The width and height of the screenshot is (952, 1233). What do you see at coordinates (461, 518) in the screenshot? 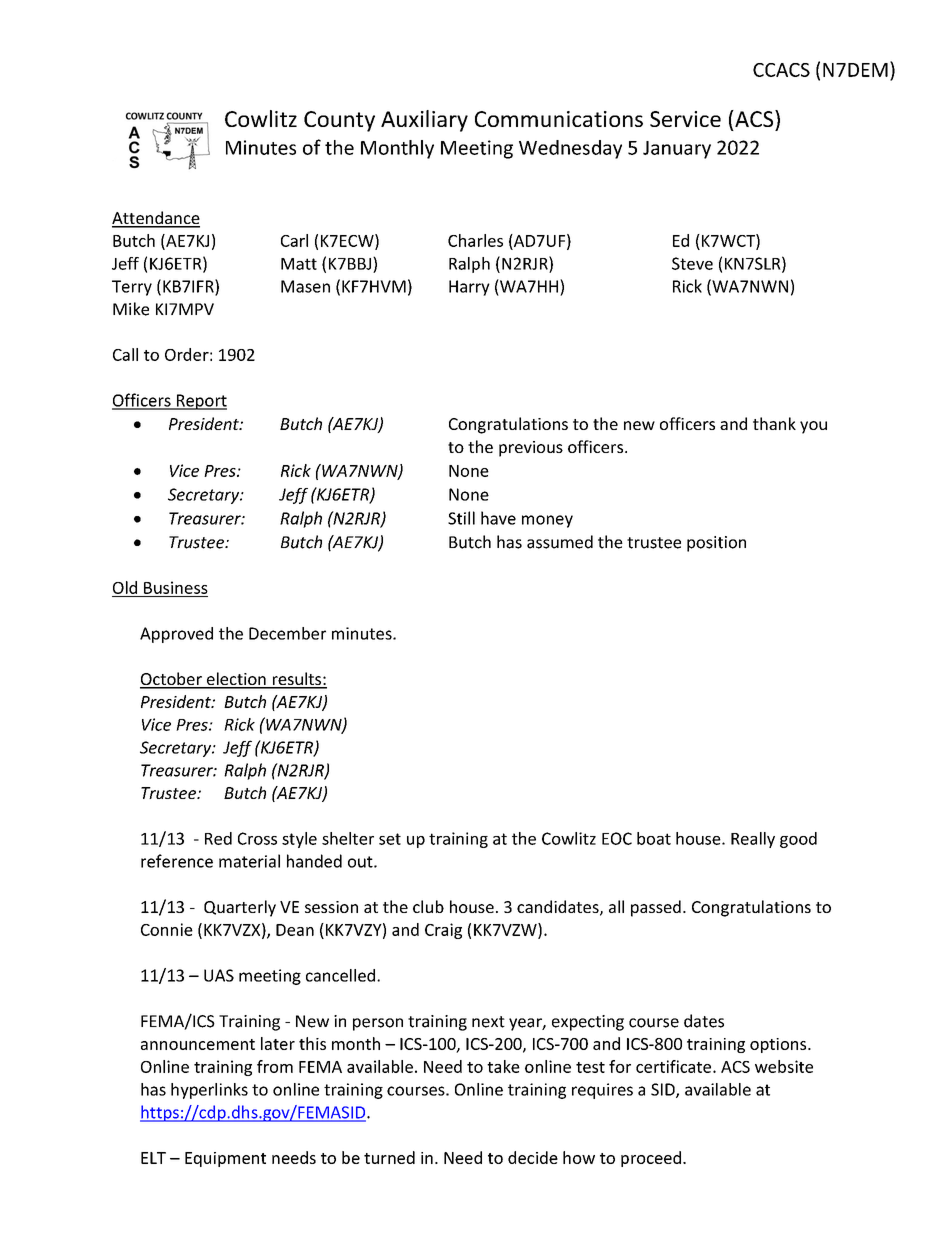
I see `Still` at bounding box center [461, 518].
